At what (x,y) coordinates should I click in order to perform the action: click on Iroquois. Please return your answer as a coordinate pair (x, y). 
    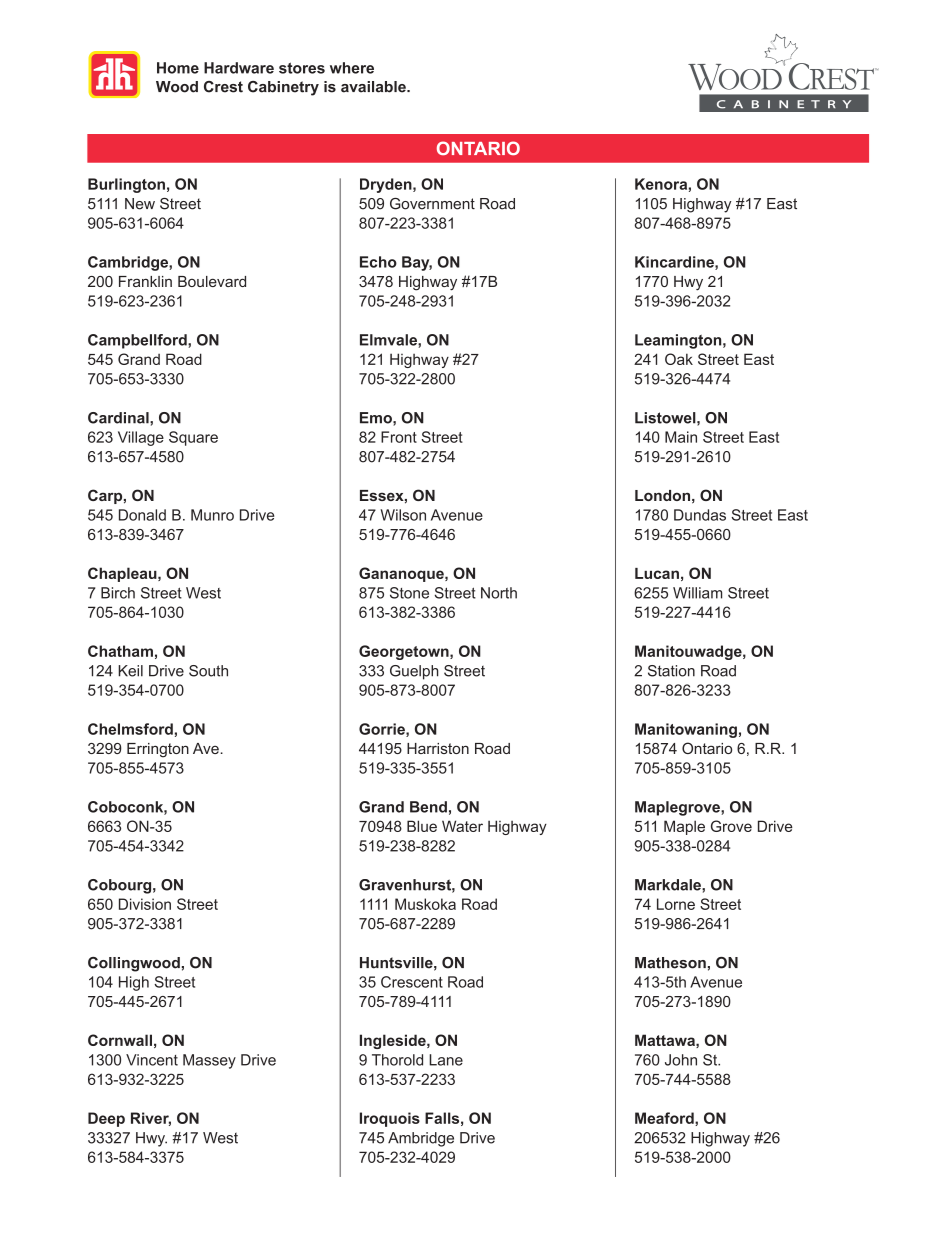
    Looking at the image, I should click on (390, 1119).
